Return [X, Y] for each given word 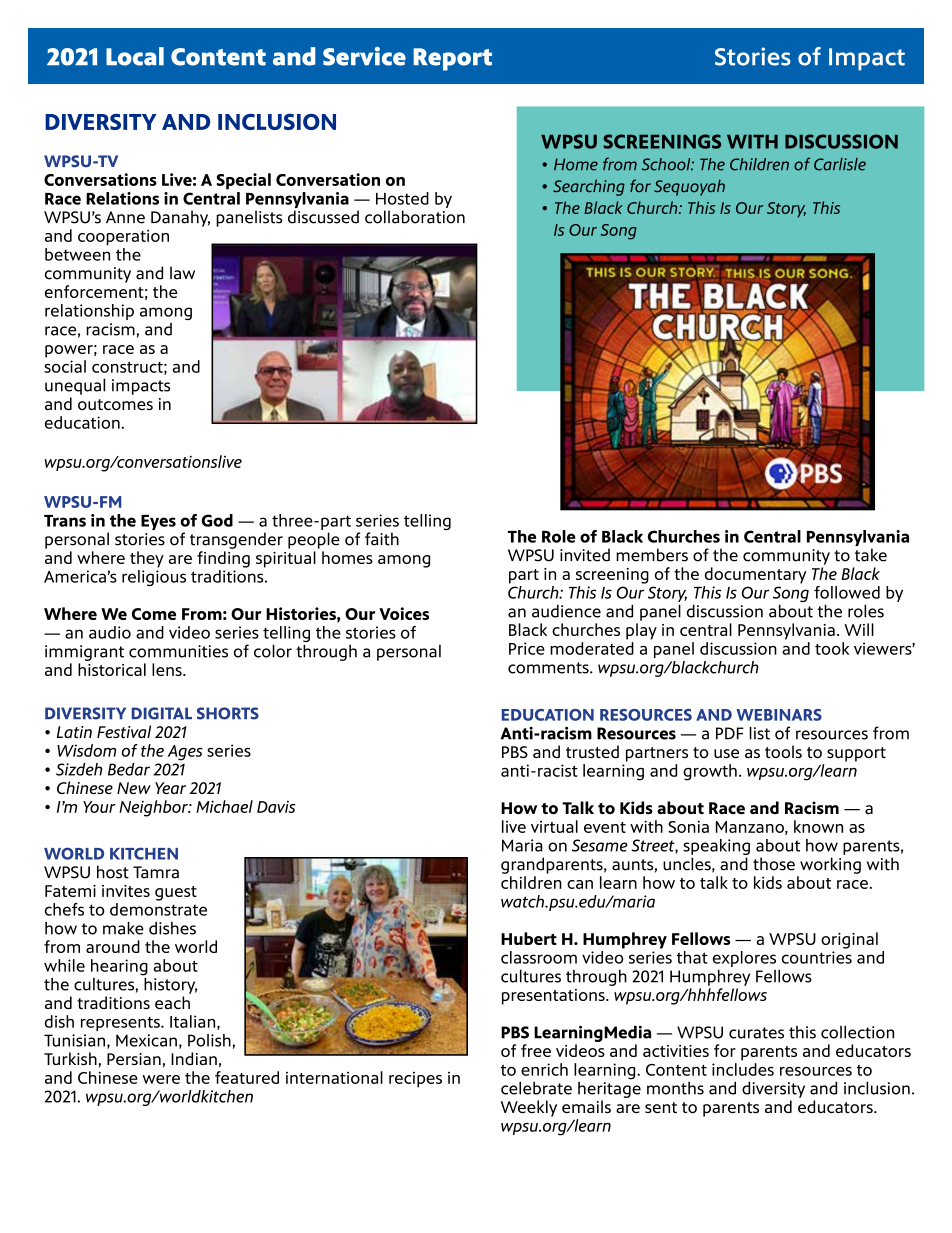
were [161, 1079]
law [182, 273]
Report [452, 59]
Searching [589, 187]
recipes [415, 1080]
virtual [554, 826]
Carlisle [840, 164]
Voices [404, 613]
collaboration [415, 217]
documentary [756, 575]
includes [743, 1069]
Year [170, 788]
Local [135, 56]
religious [154, 578]
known [818, 826]
